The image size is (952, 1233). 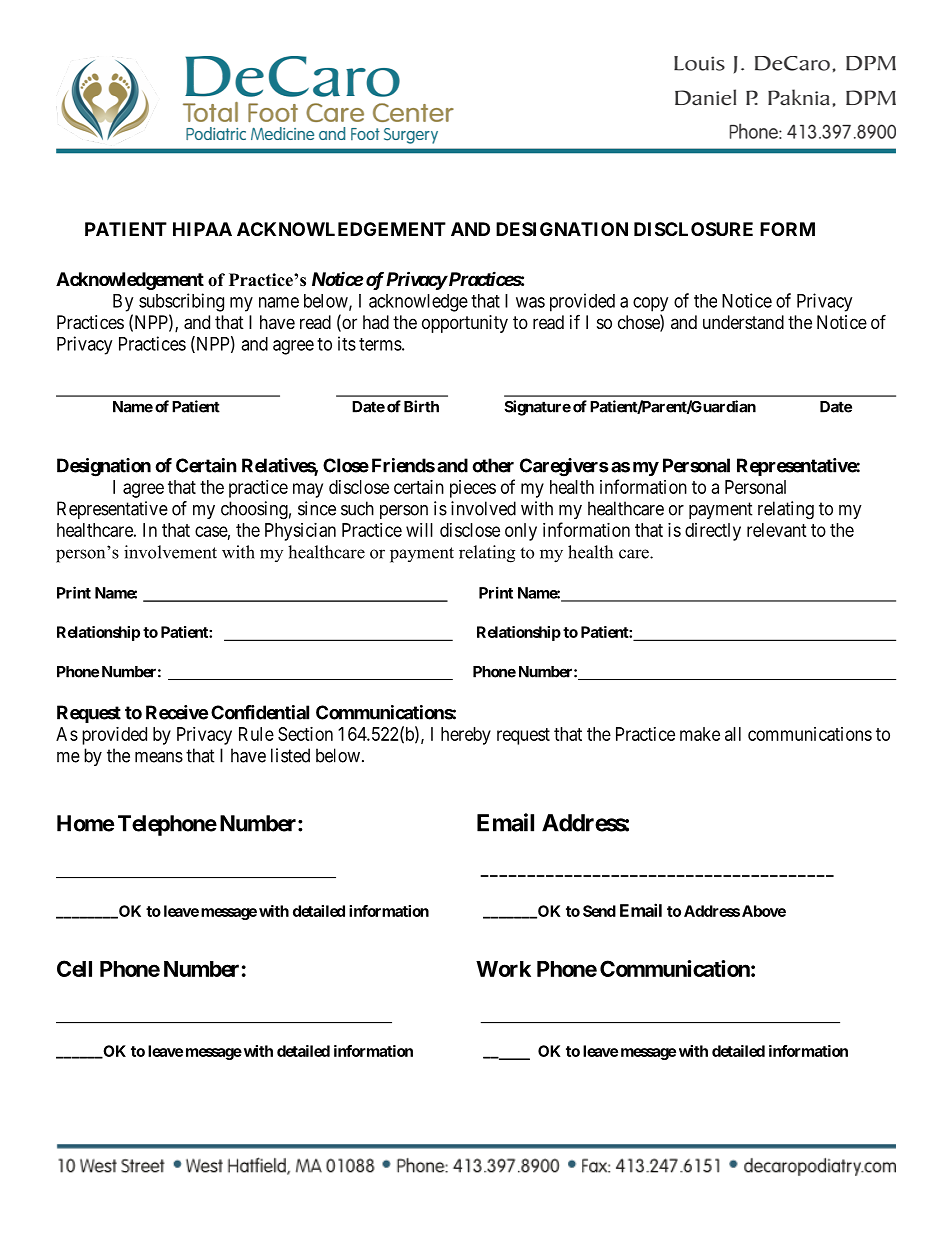 I want to click on Cell, so click(x=74, y=968).
